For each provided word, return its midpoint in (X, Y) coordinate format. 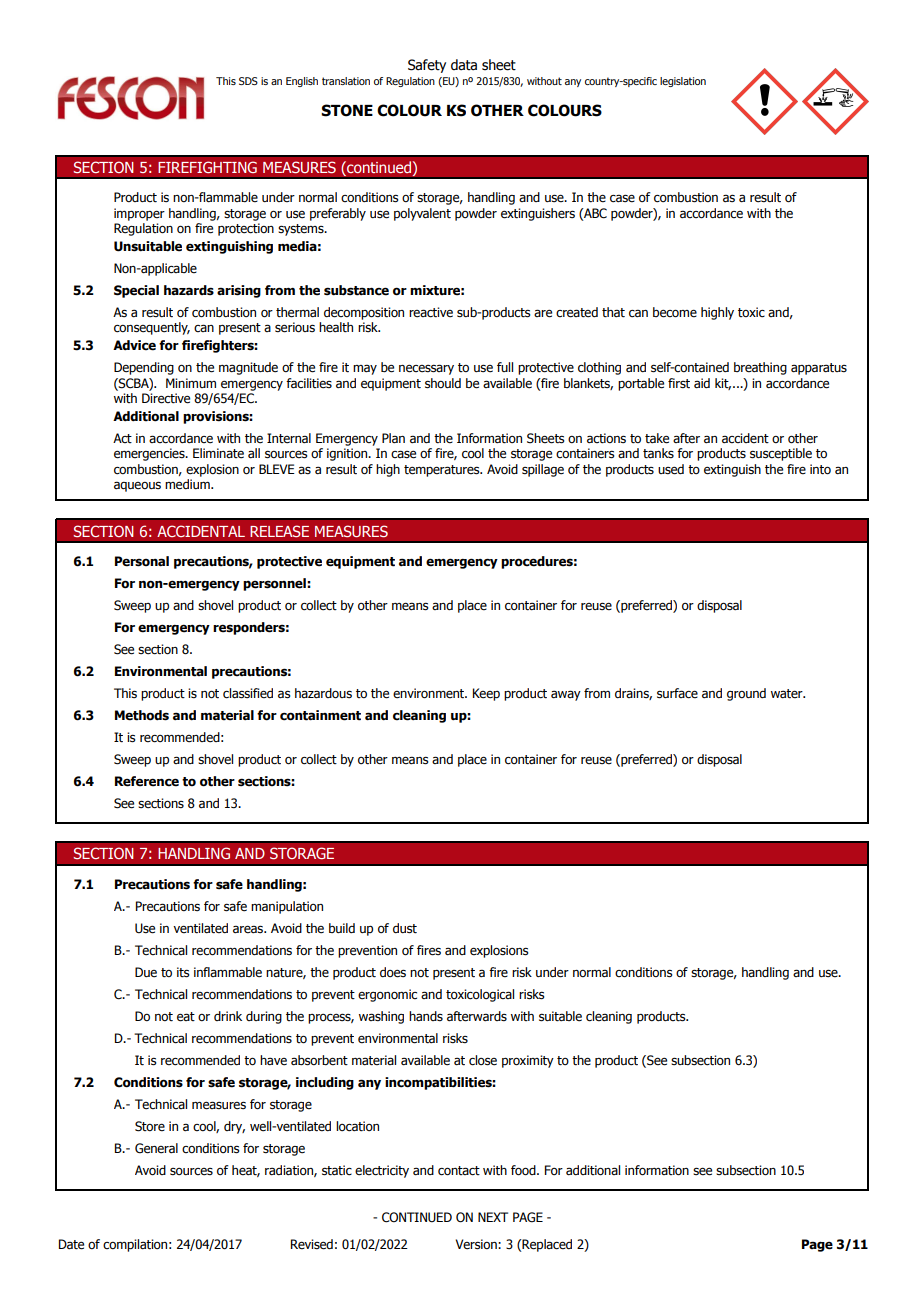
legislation (683, 82)
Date (71, 1244)
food (524, 1170)
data (464, 65)
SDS (248, 81)
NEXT (493, 1217)
